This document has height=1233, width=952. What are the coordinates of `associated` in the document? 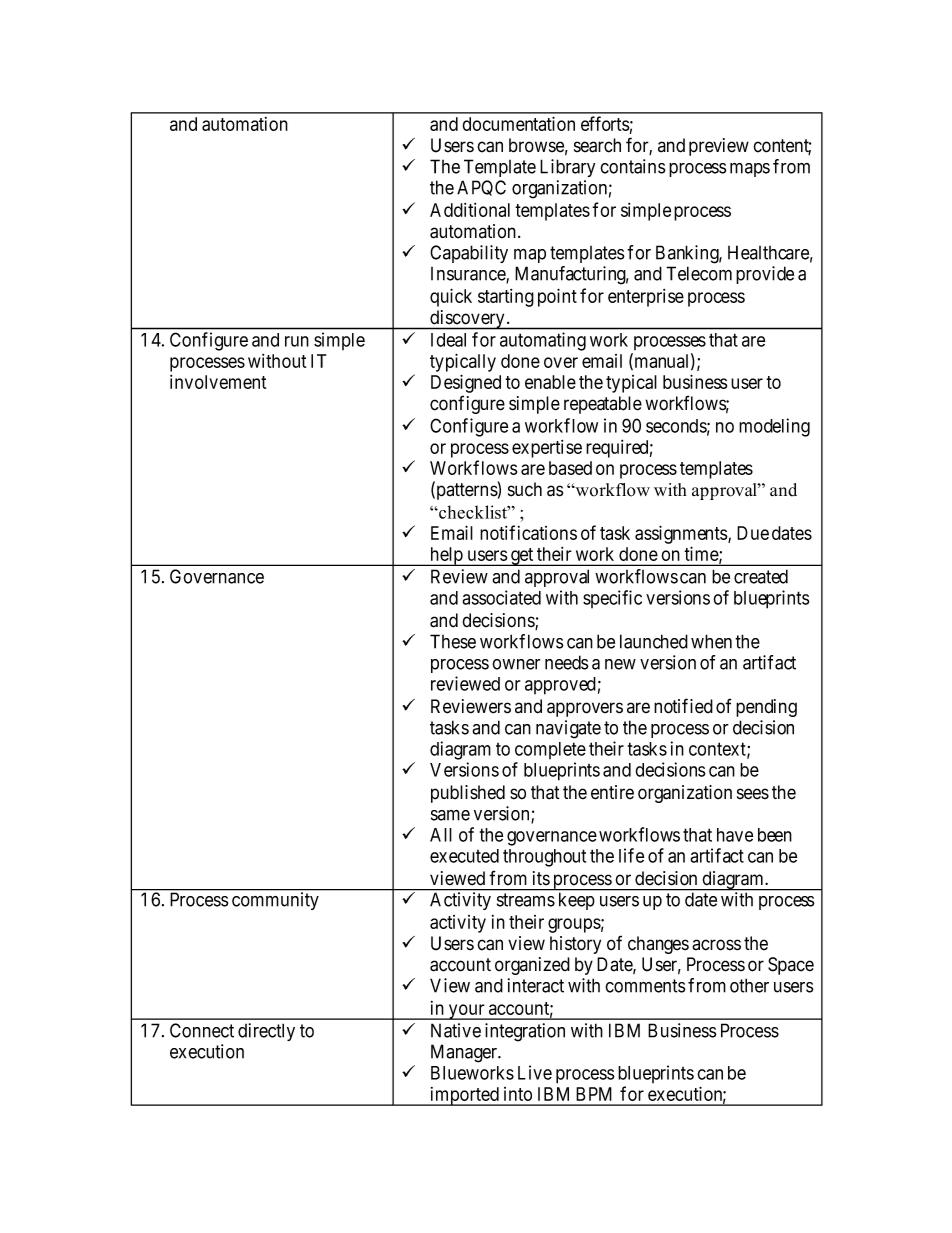 It's located at (501, 597).
